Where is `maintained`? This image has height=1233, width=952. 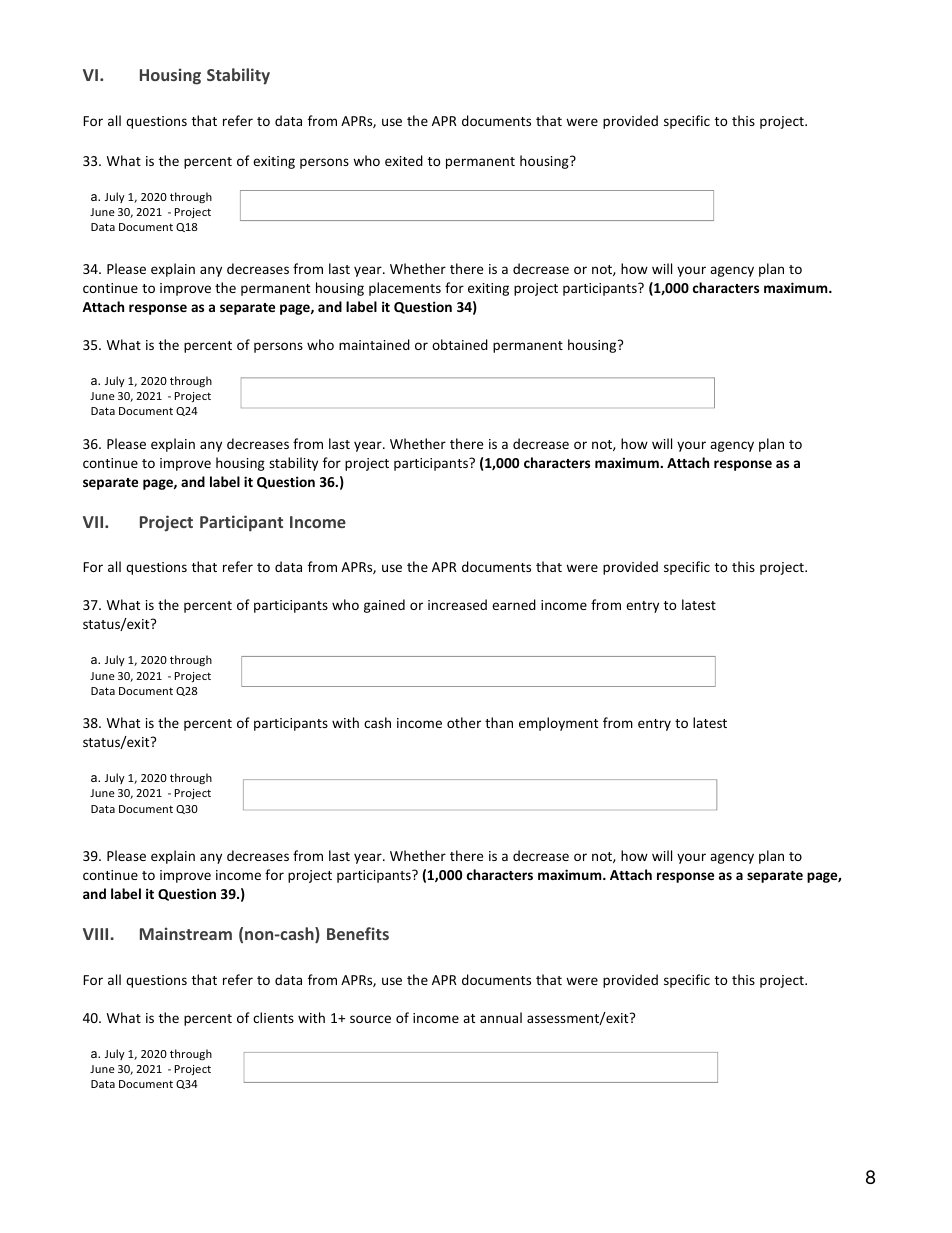 maintained is located at coordinates (374, 344).
